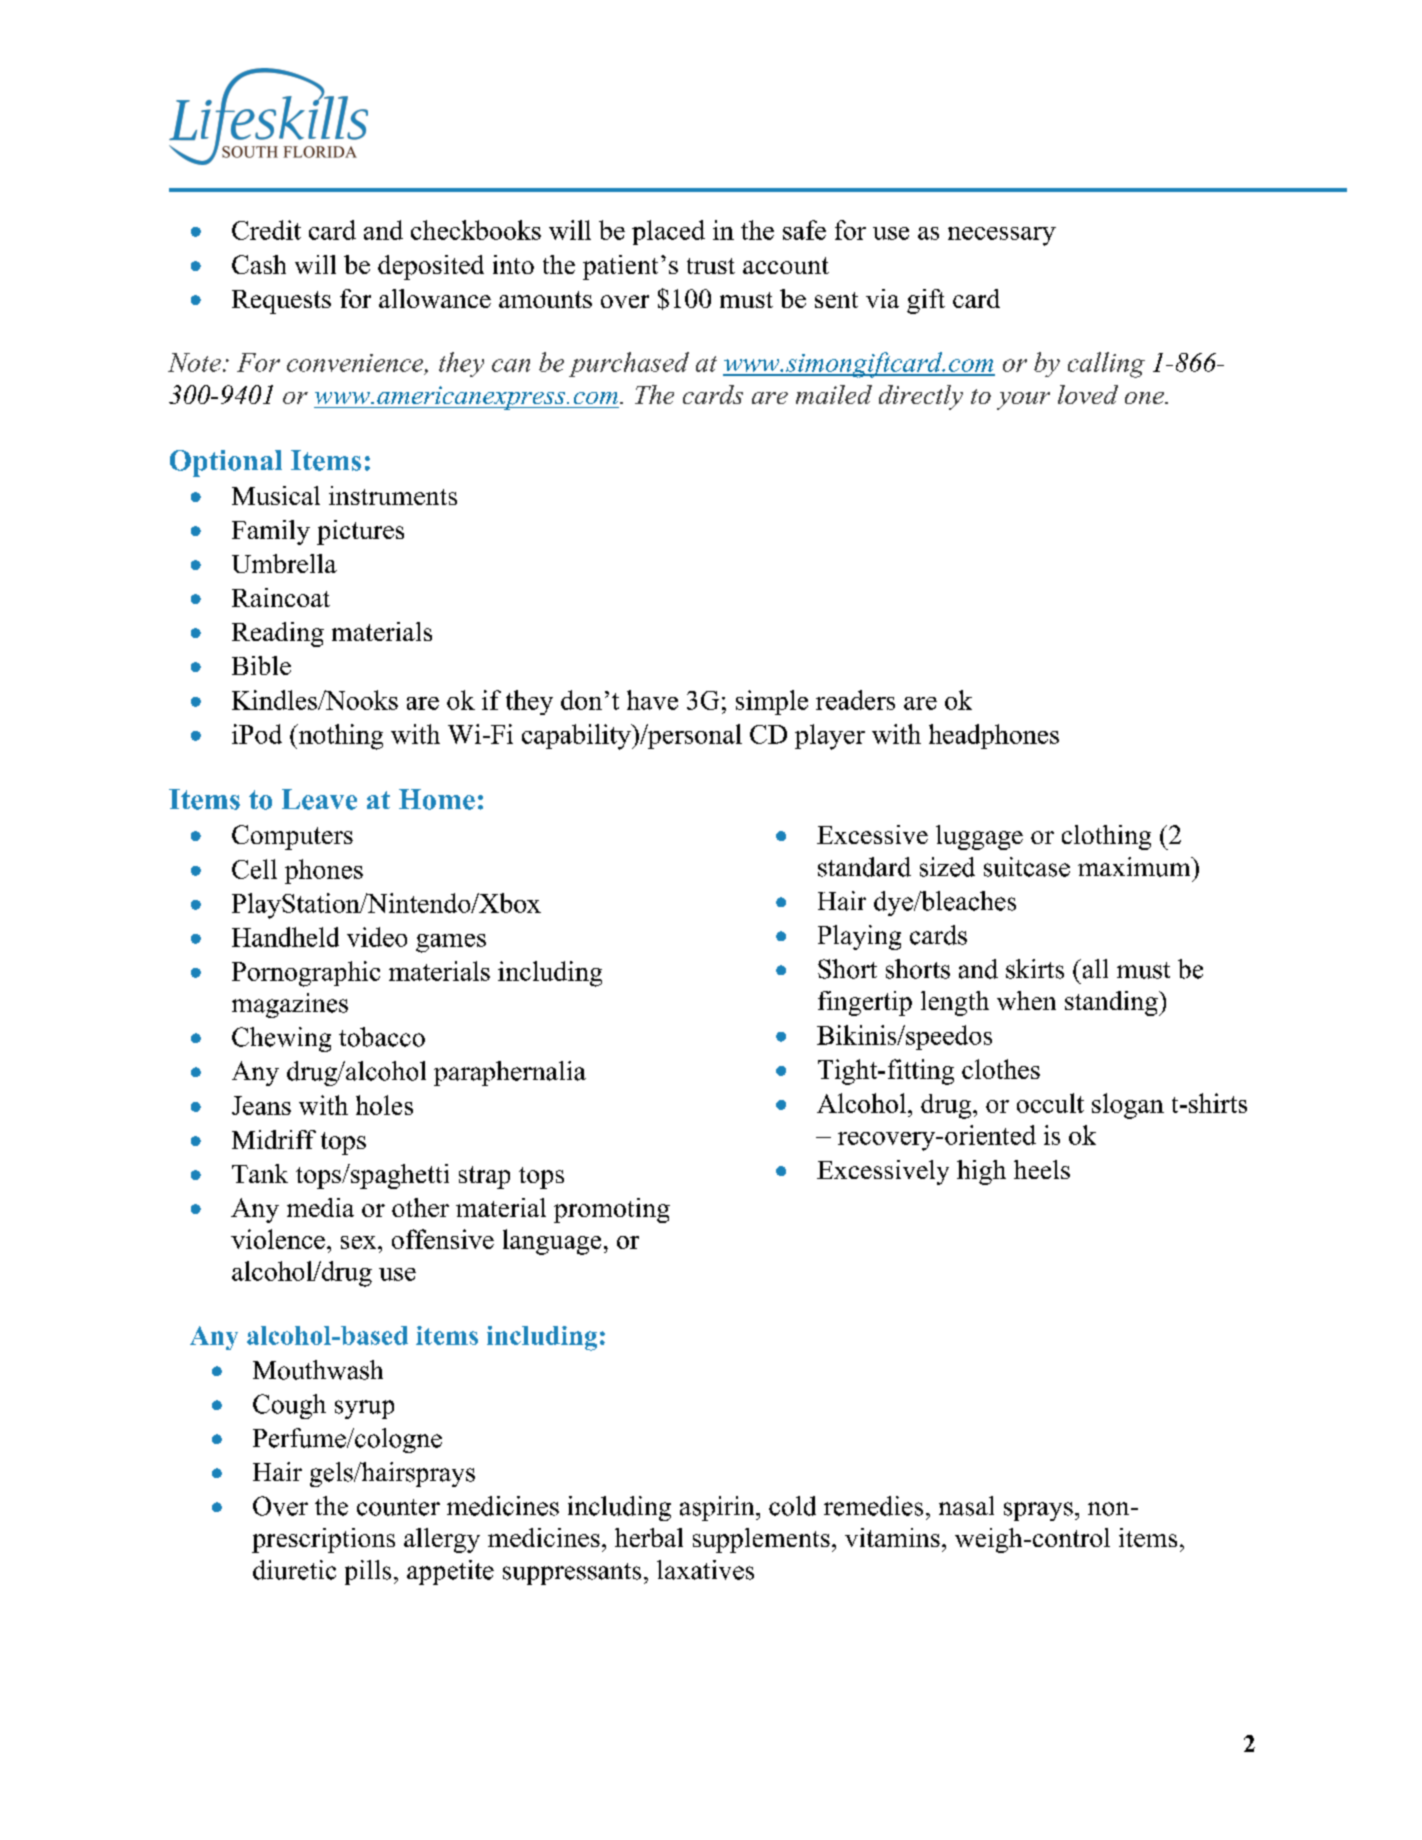  I want to click on readers, so click(855, 700).
